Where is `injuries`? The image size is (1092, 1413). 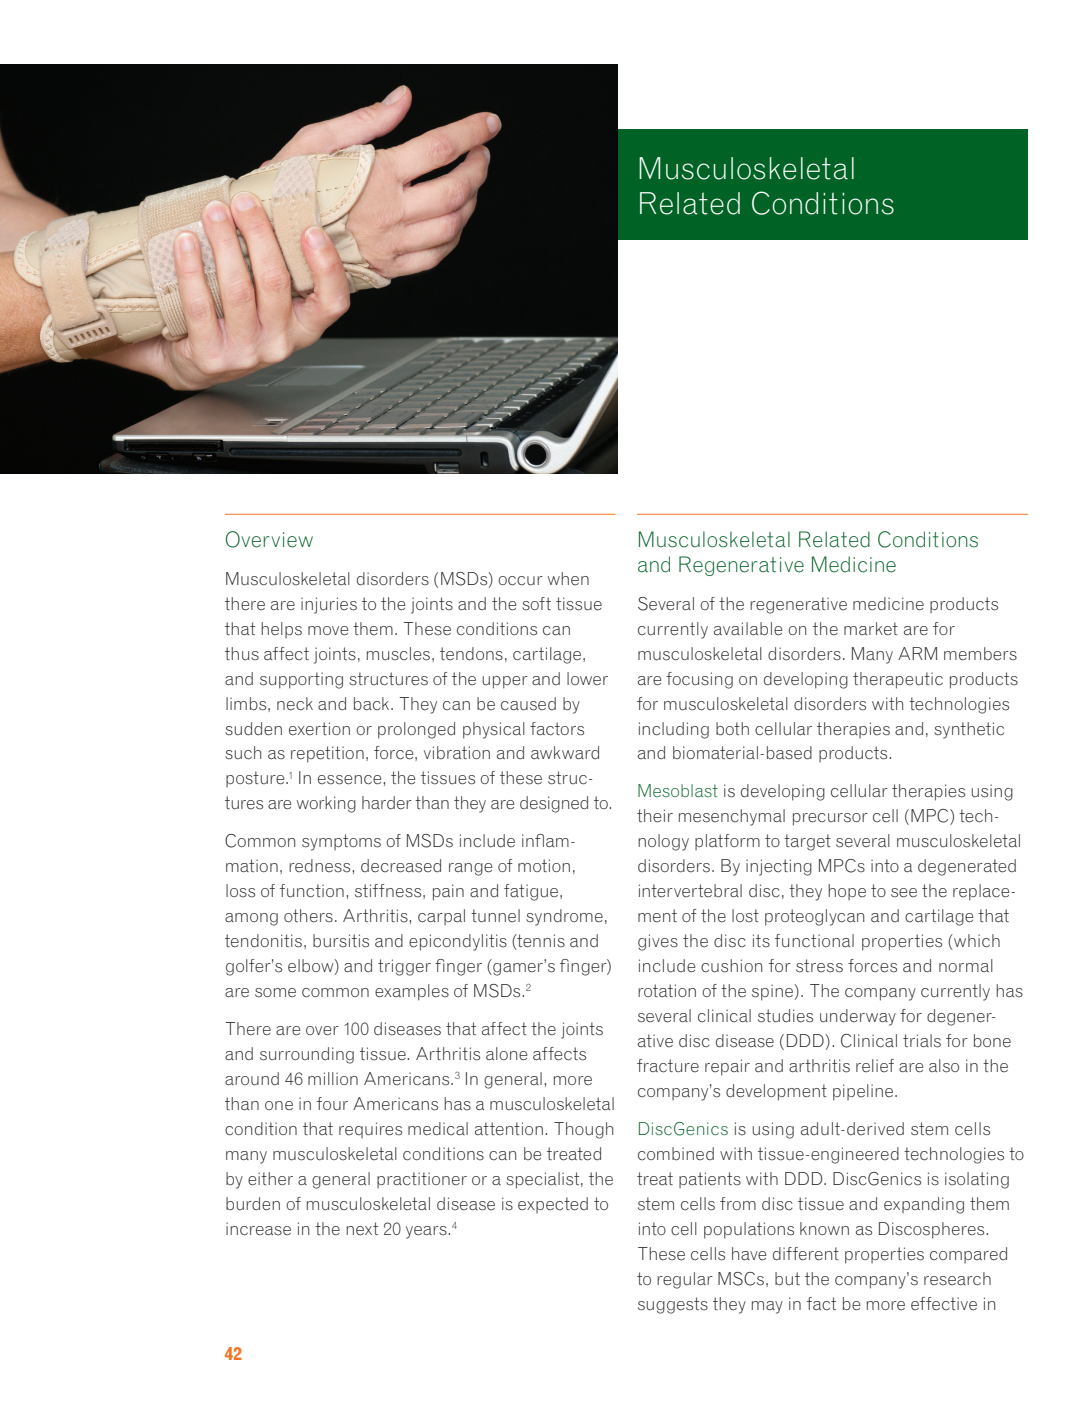 injuries is located at coordinates (329, 605).
